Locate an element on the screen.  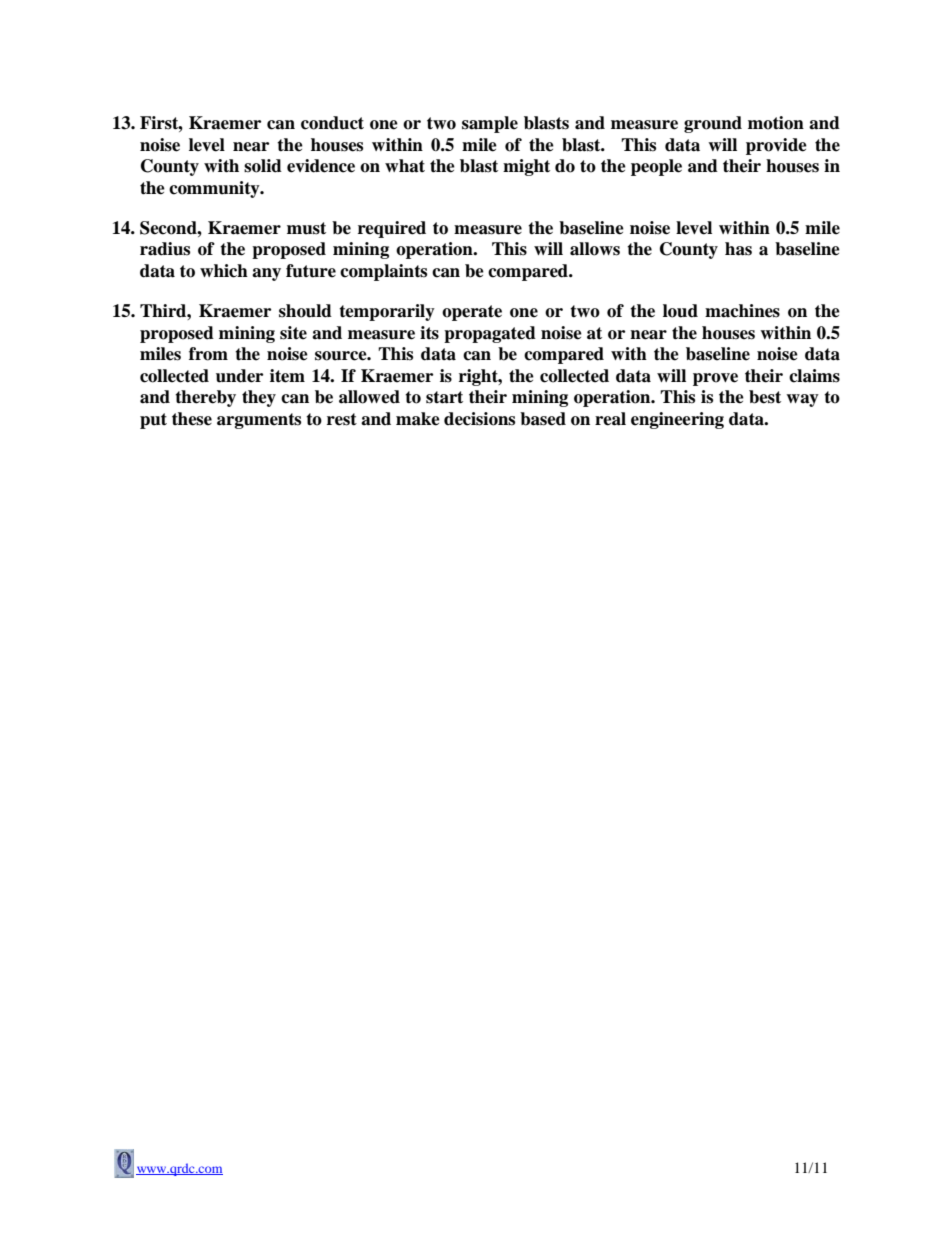
operate is located at coordinates (472, 313).
